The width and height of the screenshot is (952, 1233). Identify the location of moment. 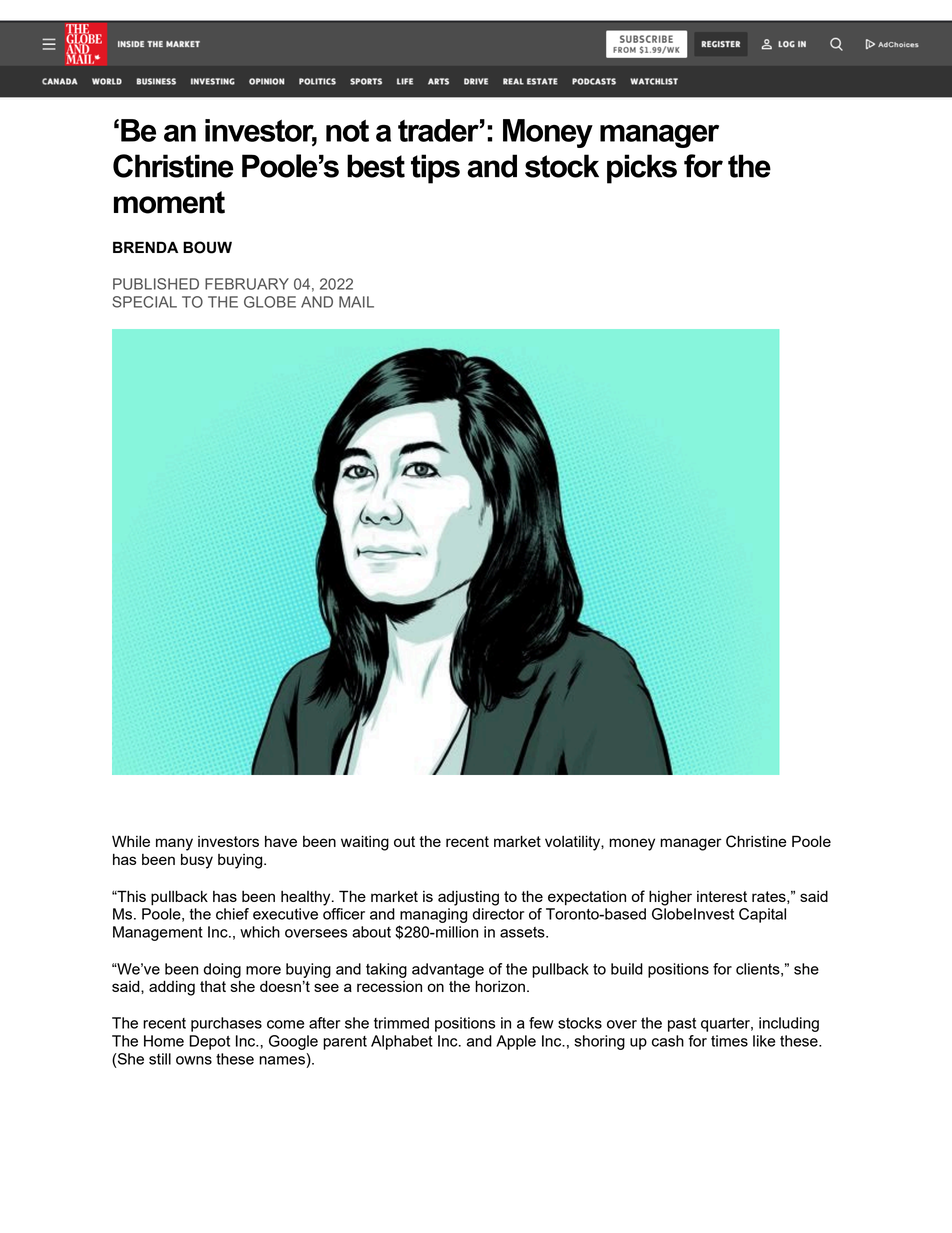
(169, 202).
